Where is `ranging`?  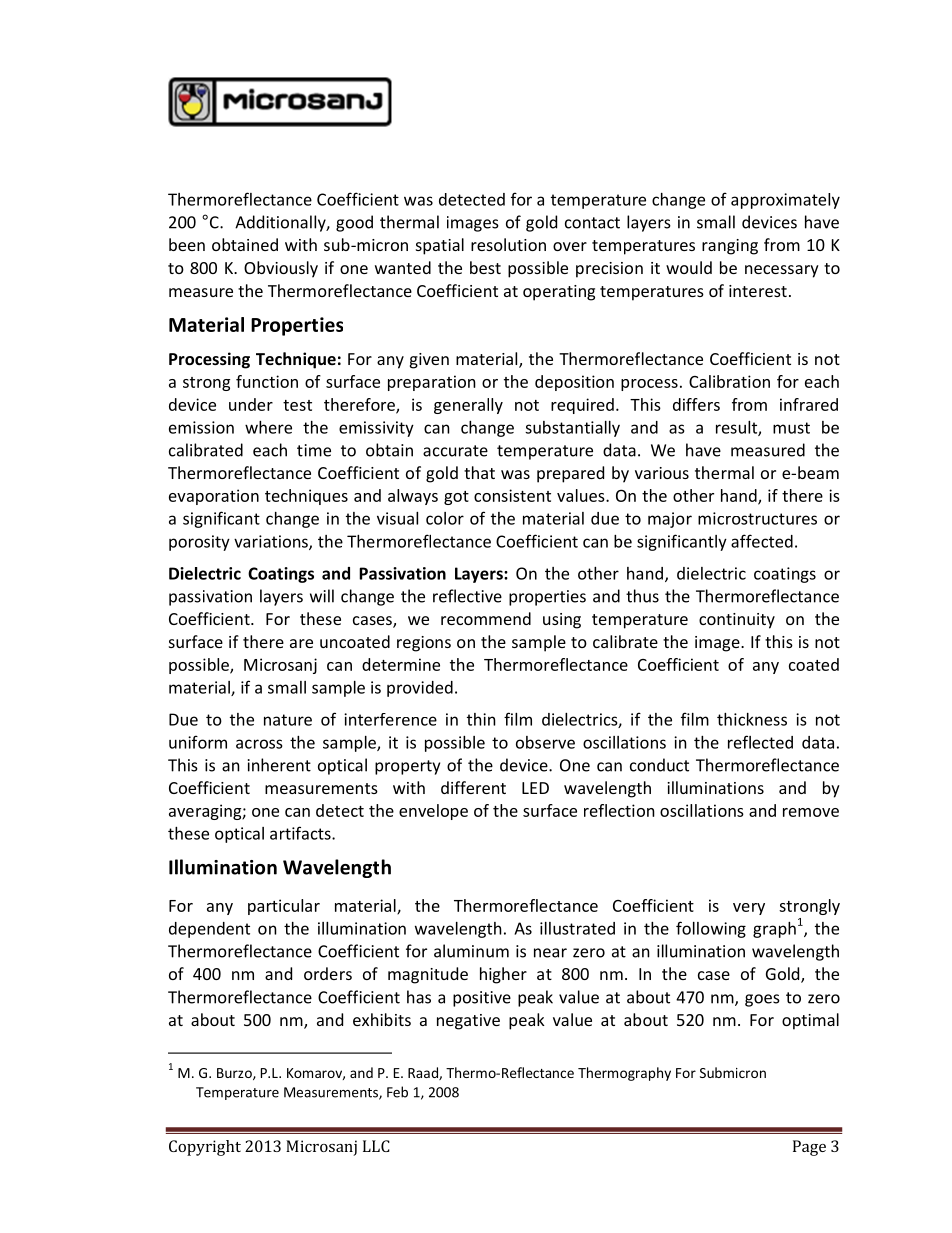
ranging is located at coordinates (730, 247).
